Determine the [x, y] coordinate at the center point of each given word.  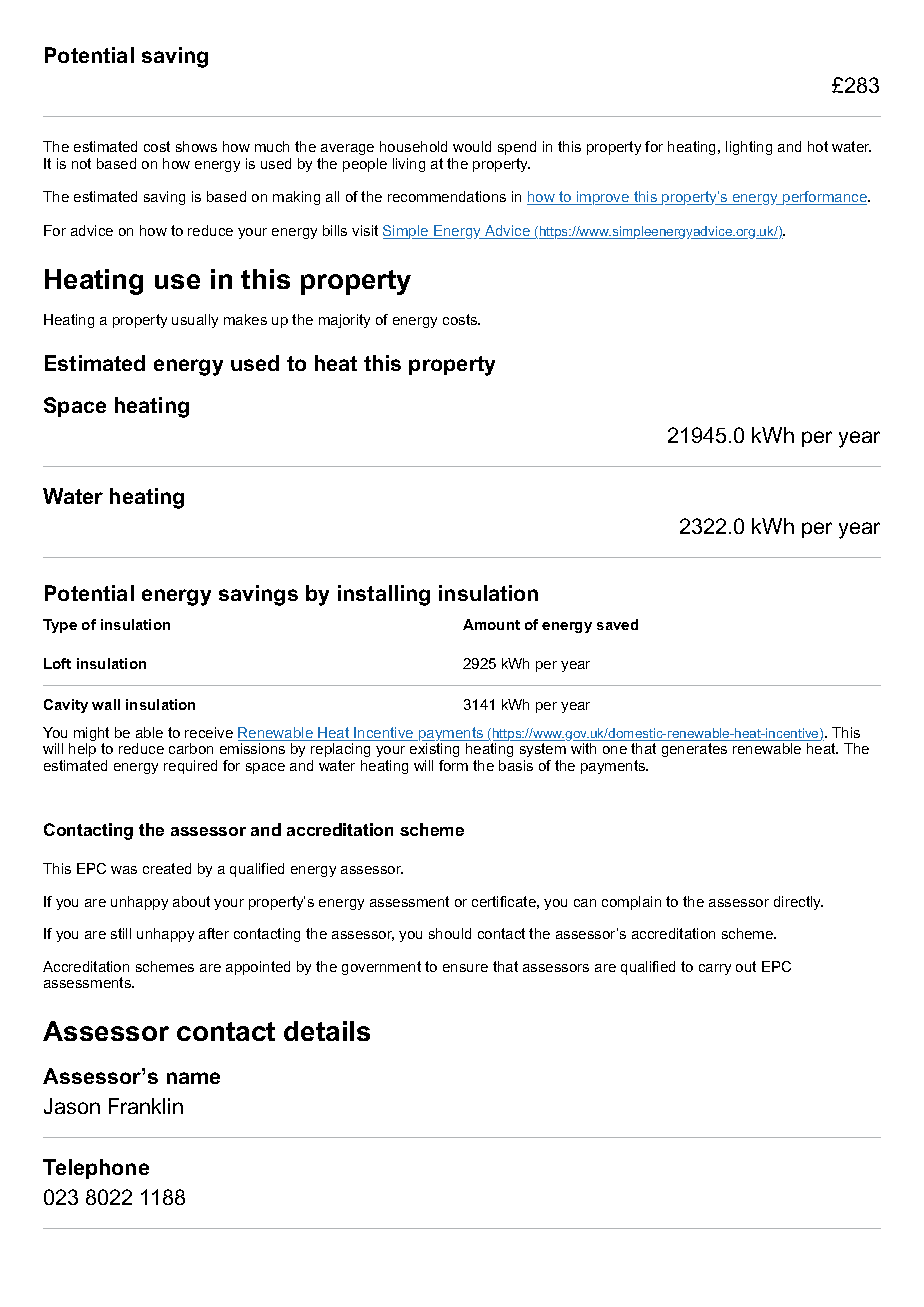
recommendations [447, 196]
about [191, 901]
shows [196, 146]
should [450, 933]
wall [106, 704]
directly [798, 903]
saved [617, 624]
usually [195, 321]
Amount [491, 624]
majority [344, 321]
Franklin [146, 1106]
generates [694, 750]
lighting [749, 148]
